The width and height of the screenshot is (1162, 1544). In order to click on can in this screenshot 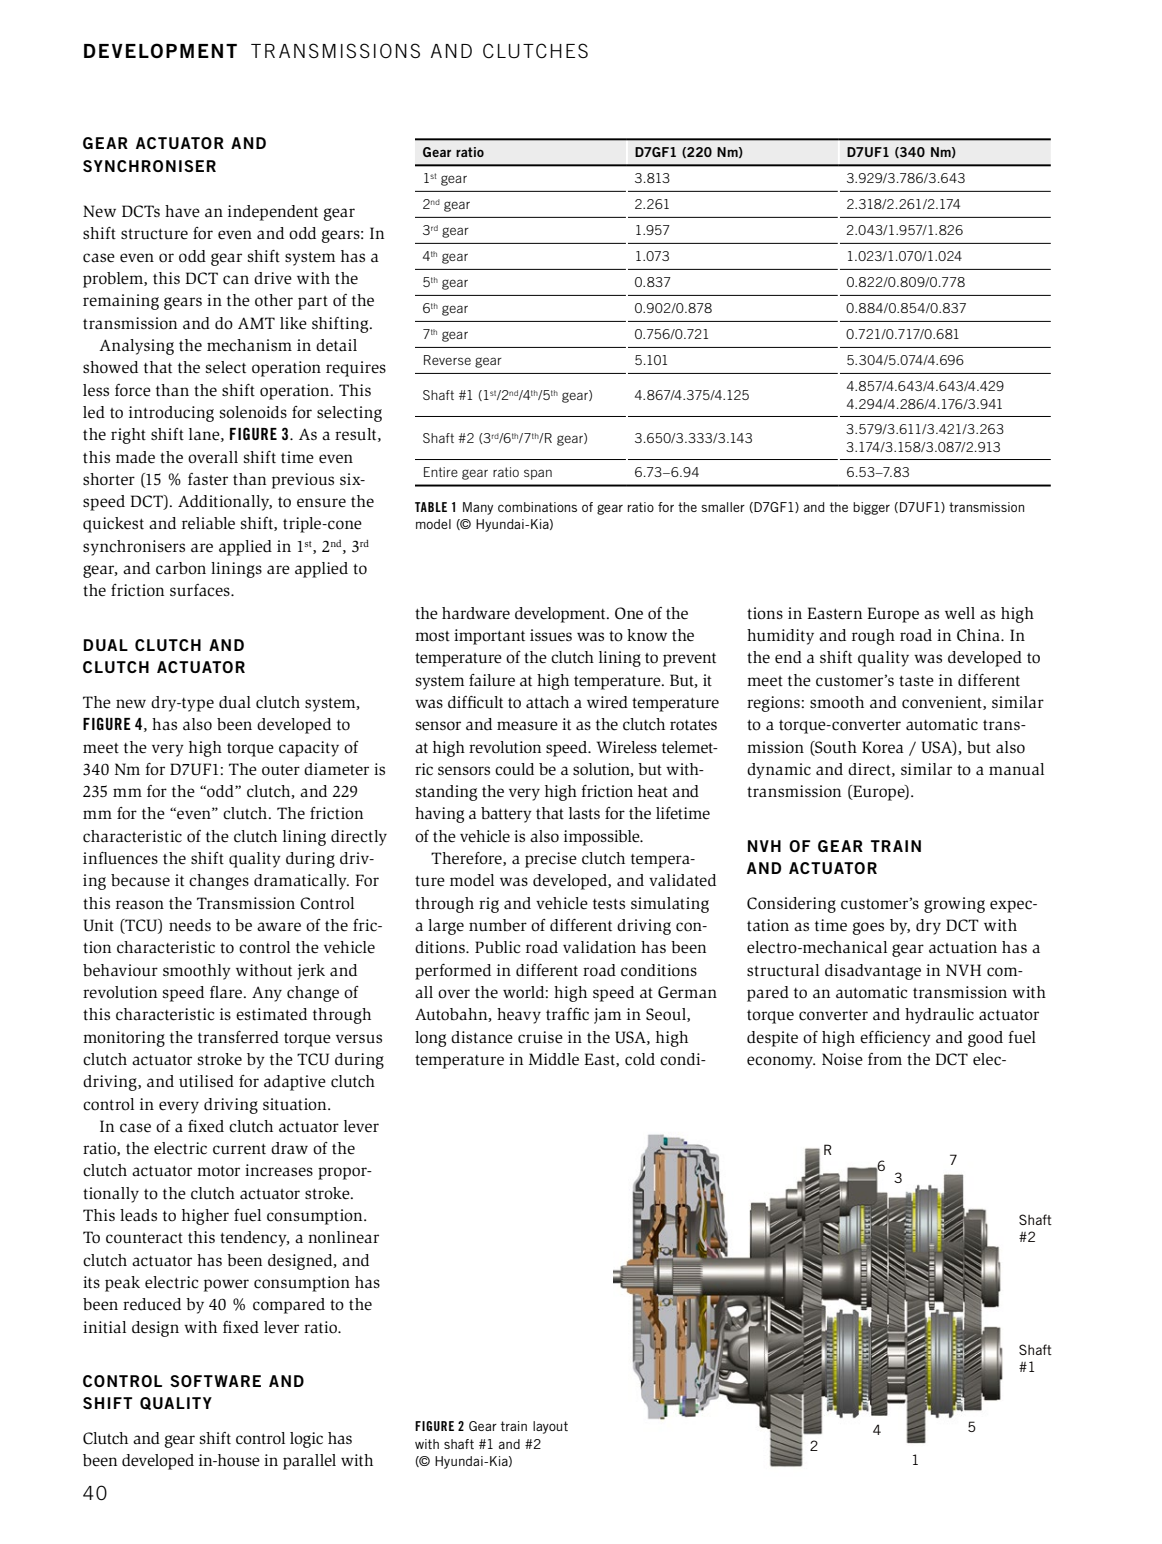, I will do `click(236, 280)`.
